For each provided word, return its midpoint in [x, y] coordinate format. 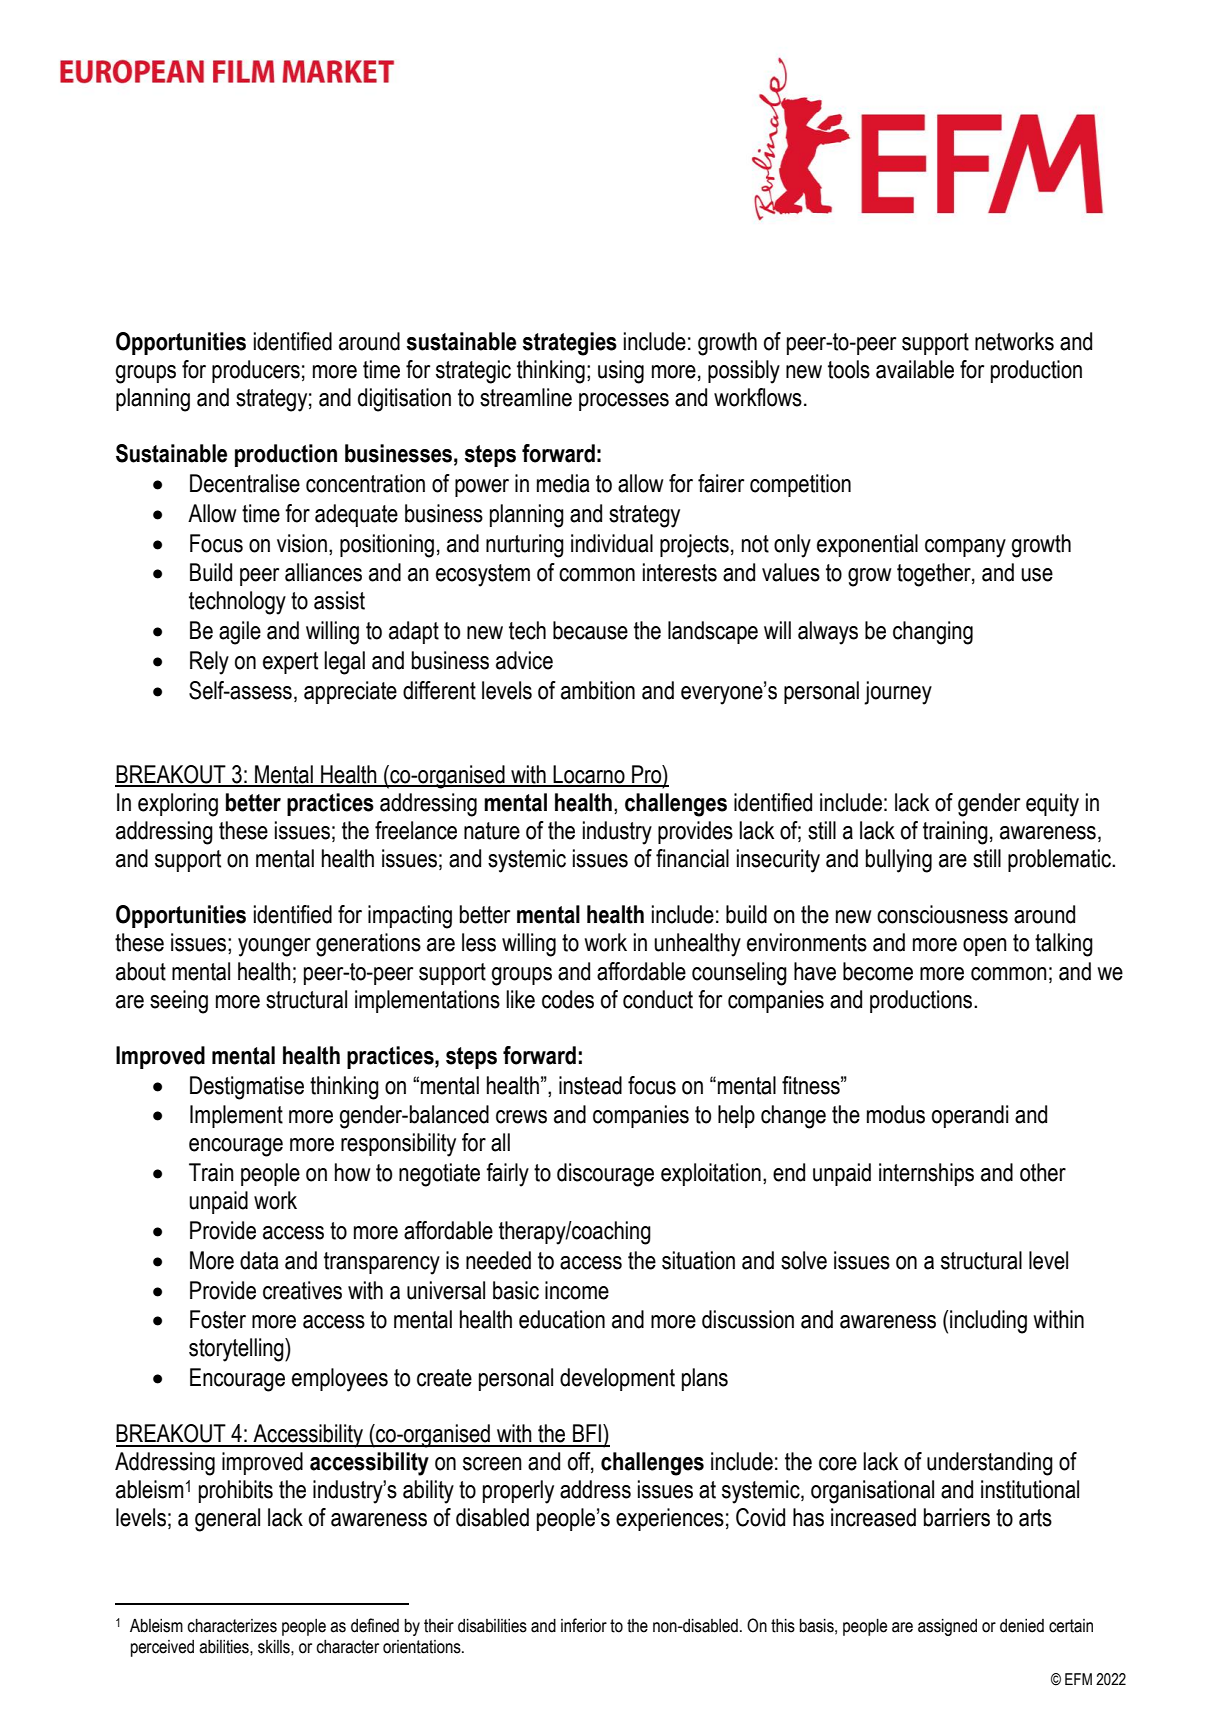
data [259, 1260]
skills [275, 1647]
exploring [178, 805]
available [915, 369]
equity [1052, 805]
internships [926, 1174]
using [621, 372]
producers [256, 371]
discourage [605, 1175]
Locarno [589, 775]
